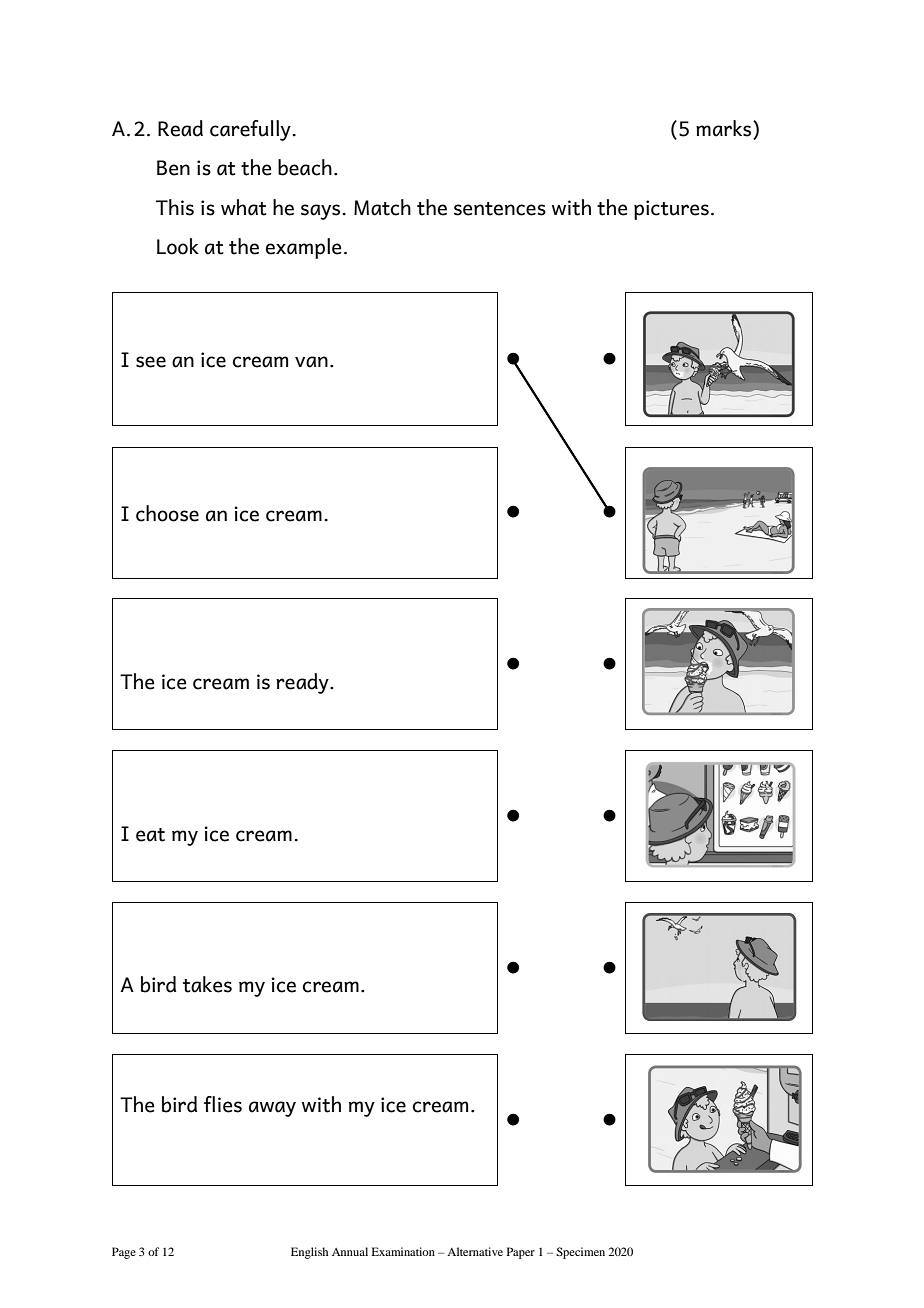  What do you see at coordinates (521, 1253) in the screenshot?
I see `Paper` at bounding box center [521, 1253].
